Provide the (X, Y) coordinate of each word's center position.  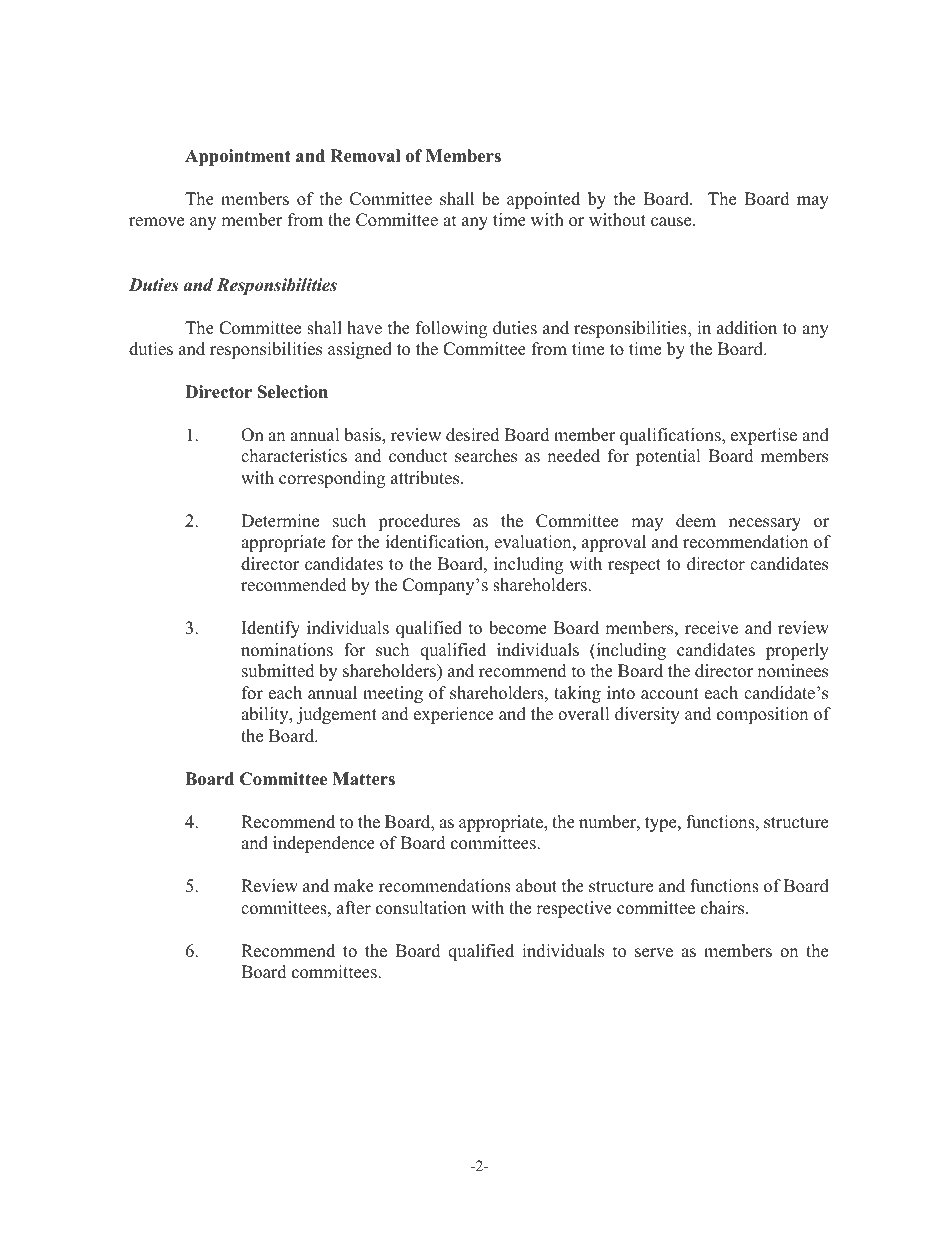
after (354, 908)
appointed (543, 200)
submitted (278, 671)
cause (672, 222)
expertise (764, 436)
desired (473, 435)
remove (156, 222)
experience (454, 715)
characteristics (294, 456)
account (670, 694)
